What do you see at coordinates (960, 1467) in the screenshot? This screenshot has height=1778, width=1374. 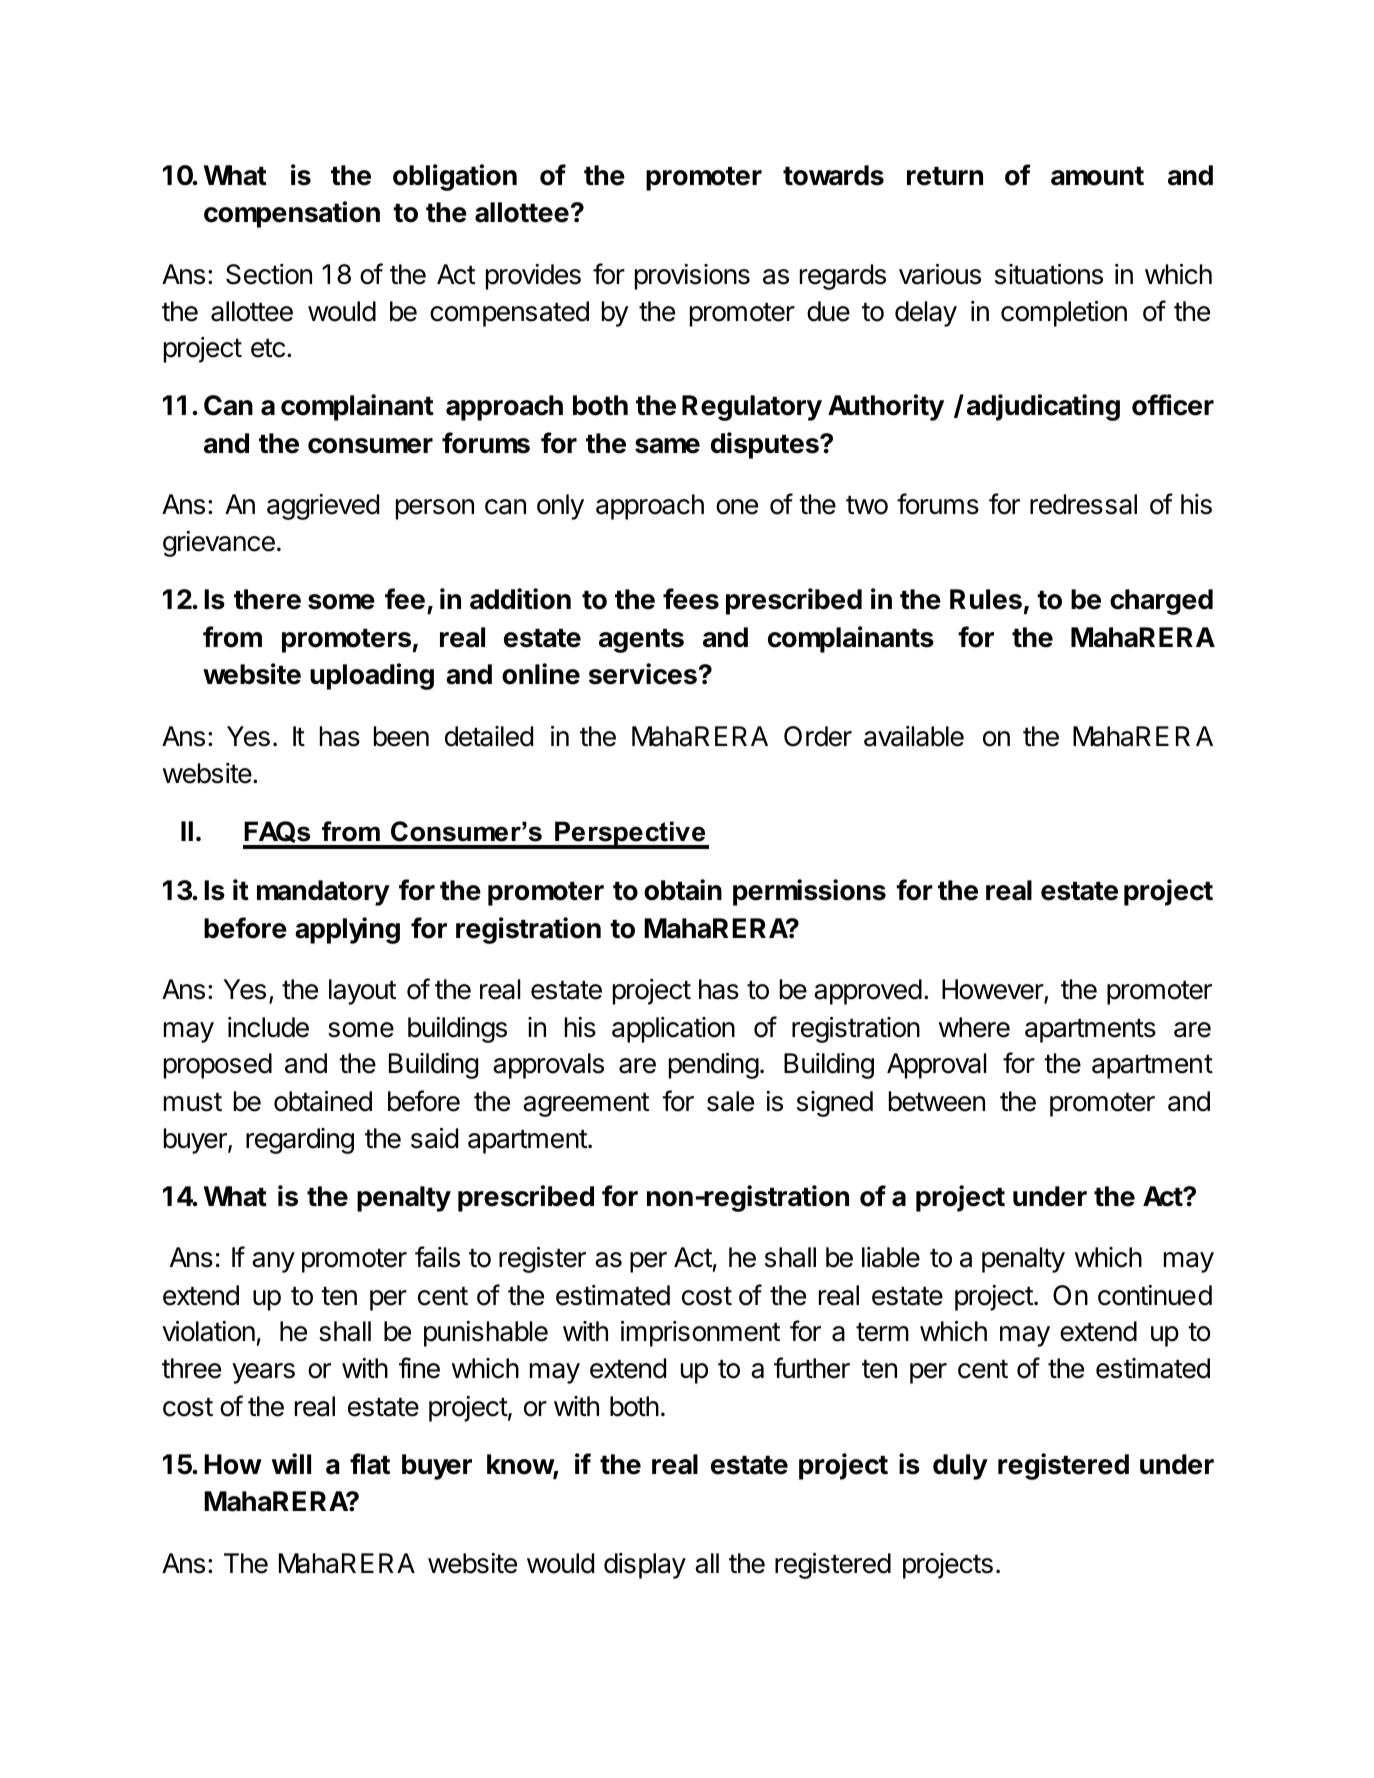 I see `duly` at bounding box center [960, 1467].
